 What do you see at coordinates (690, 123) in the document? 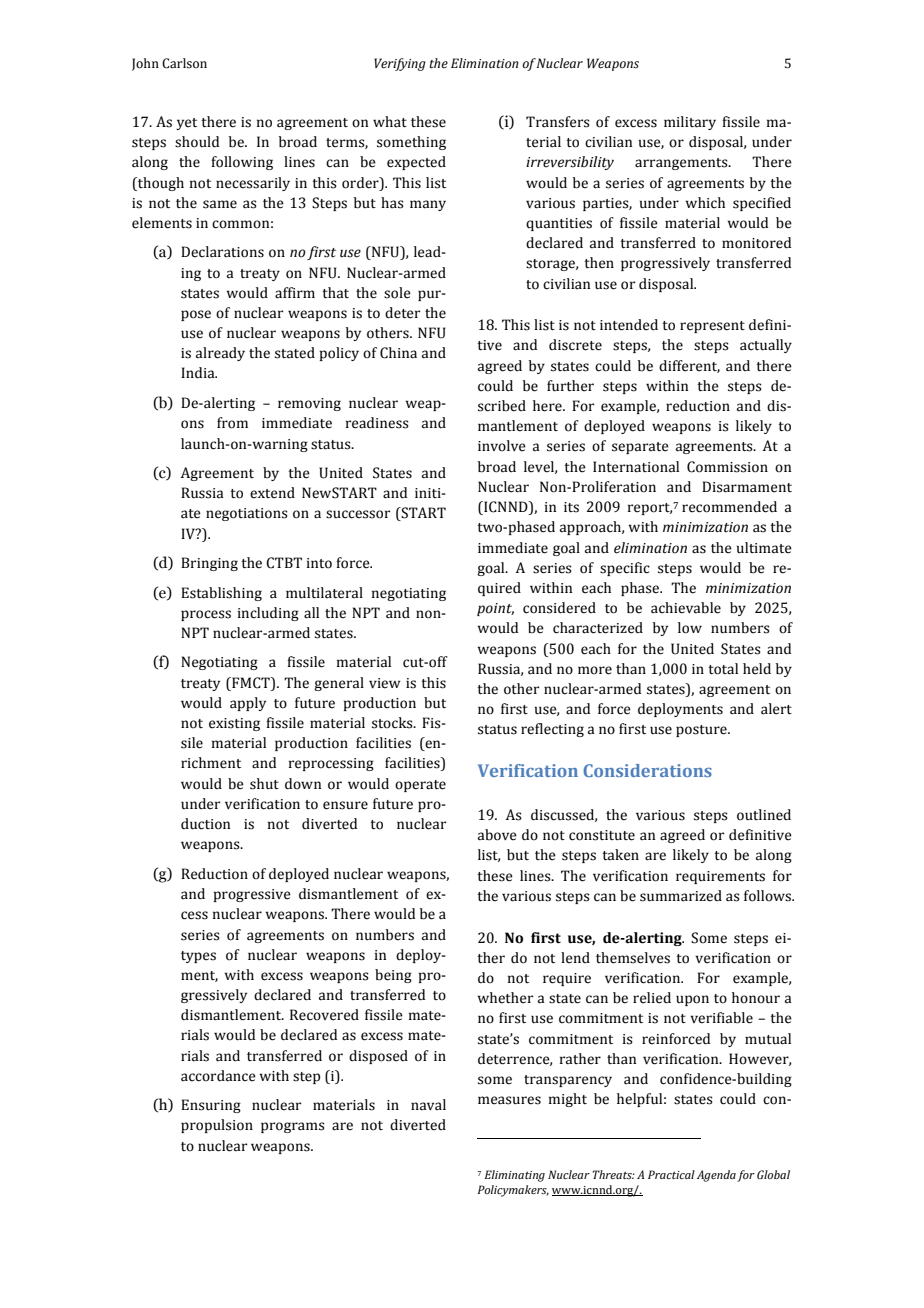
I see `military` at bounding box center [690, 123].
